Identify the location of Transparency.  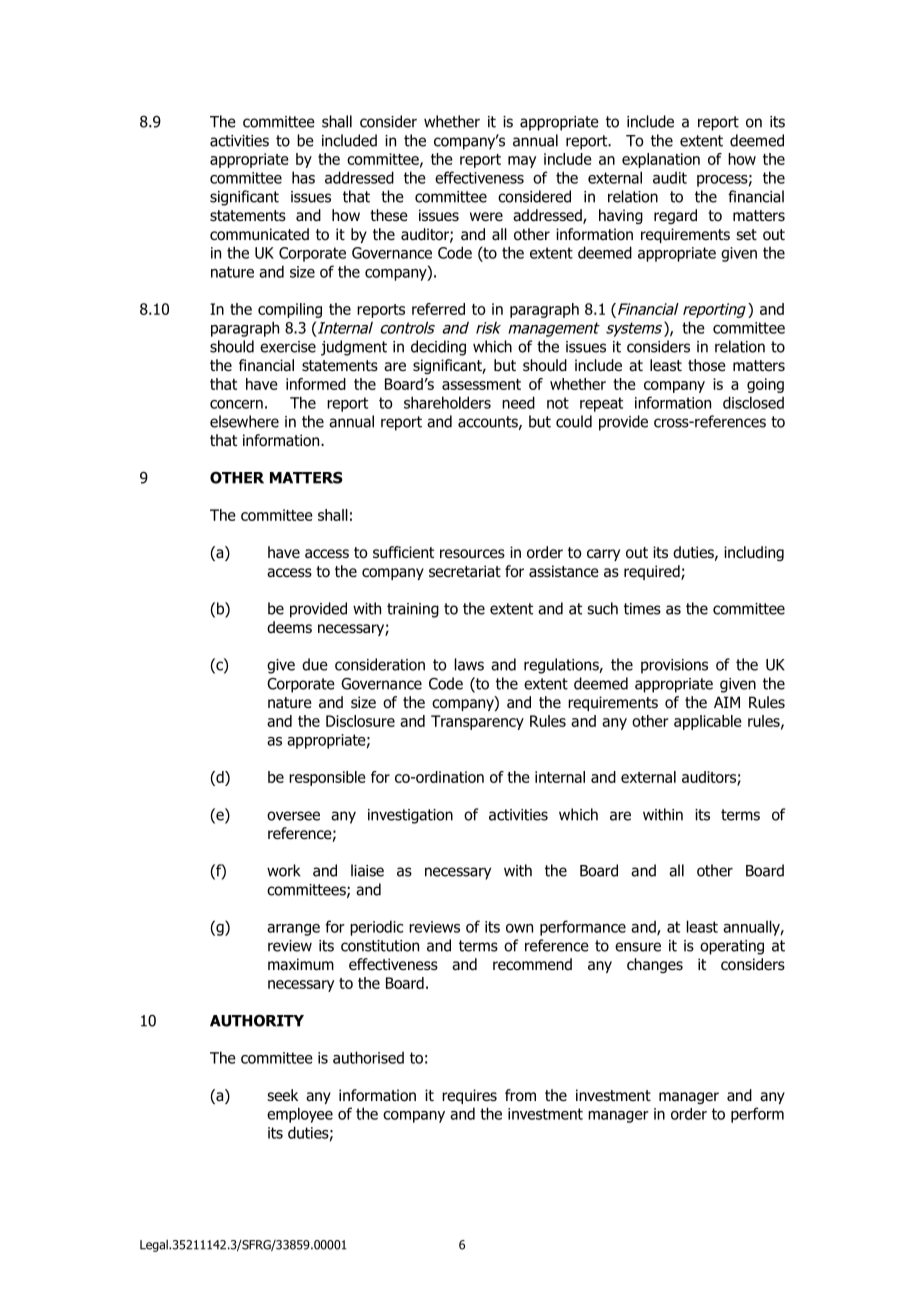
(477, 722).
